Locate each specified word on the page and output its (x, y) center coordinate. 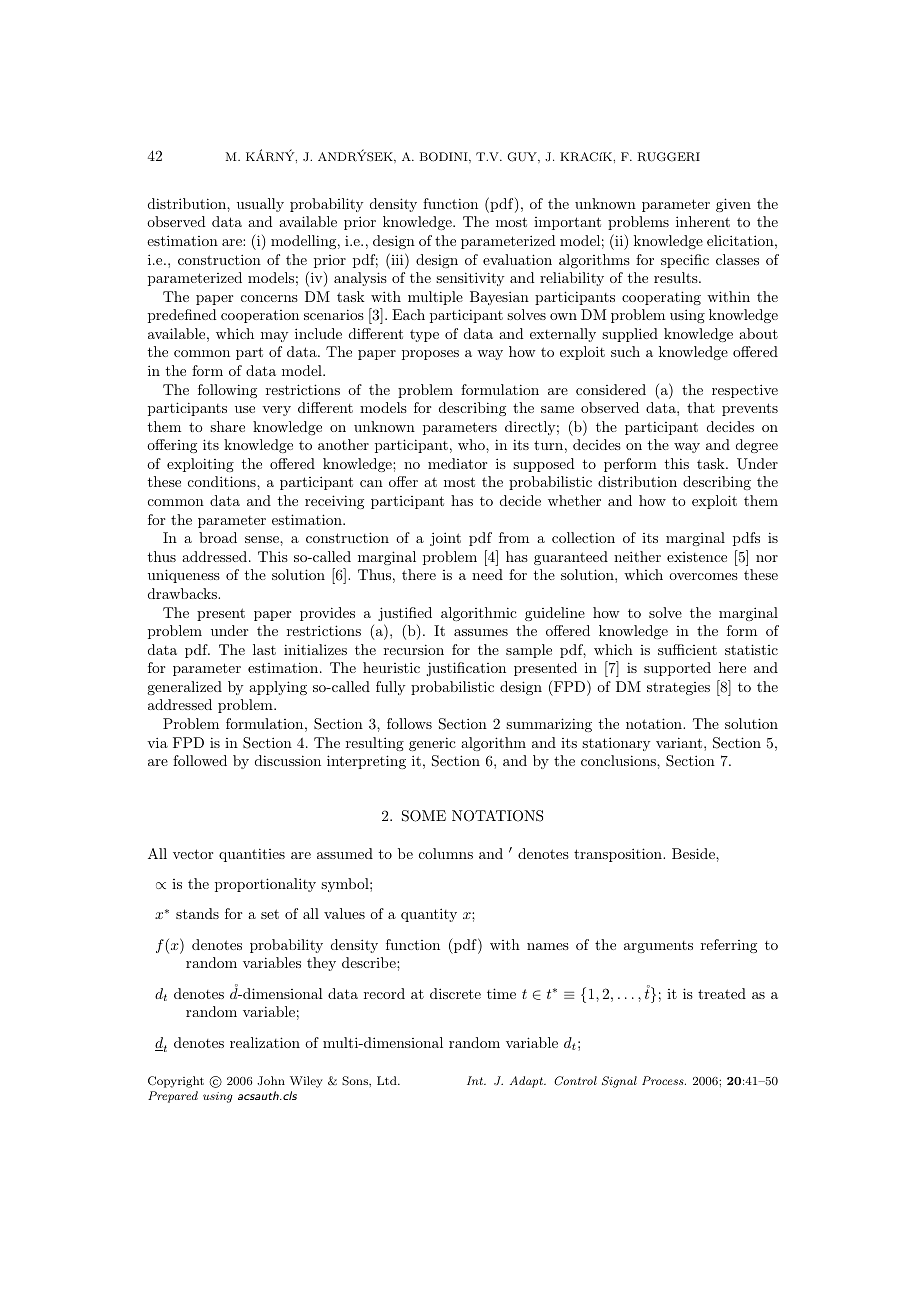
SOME (424, 816)
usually (260, 205)
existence (697, 557)
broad (218, 537)
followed (200, 760)
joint (445, 539)
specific (685, 261)
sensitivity (470, 279)
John (271, 1080)
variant (680, 742)
